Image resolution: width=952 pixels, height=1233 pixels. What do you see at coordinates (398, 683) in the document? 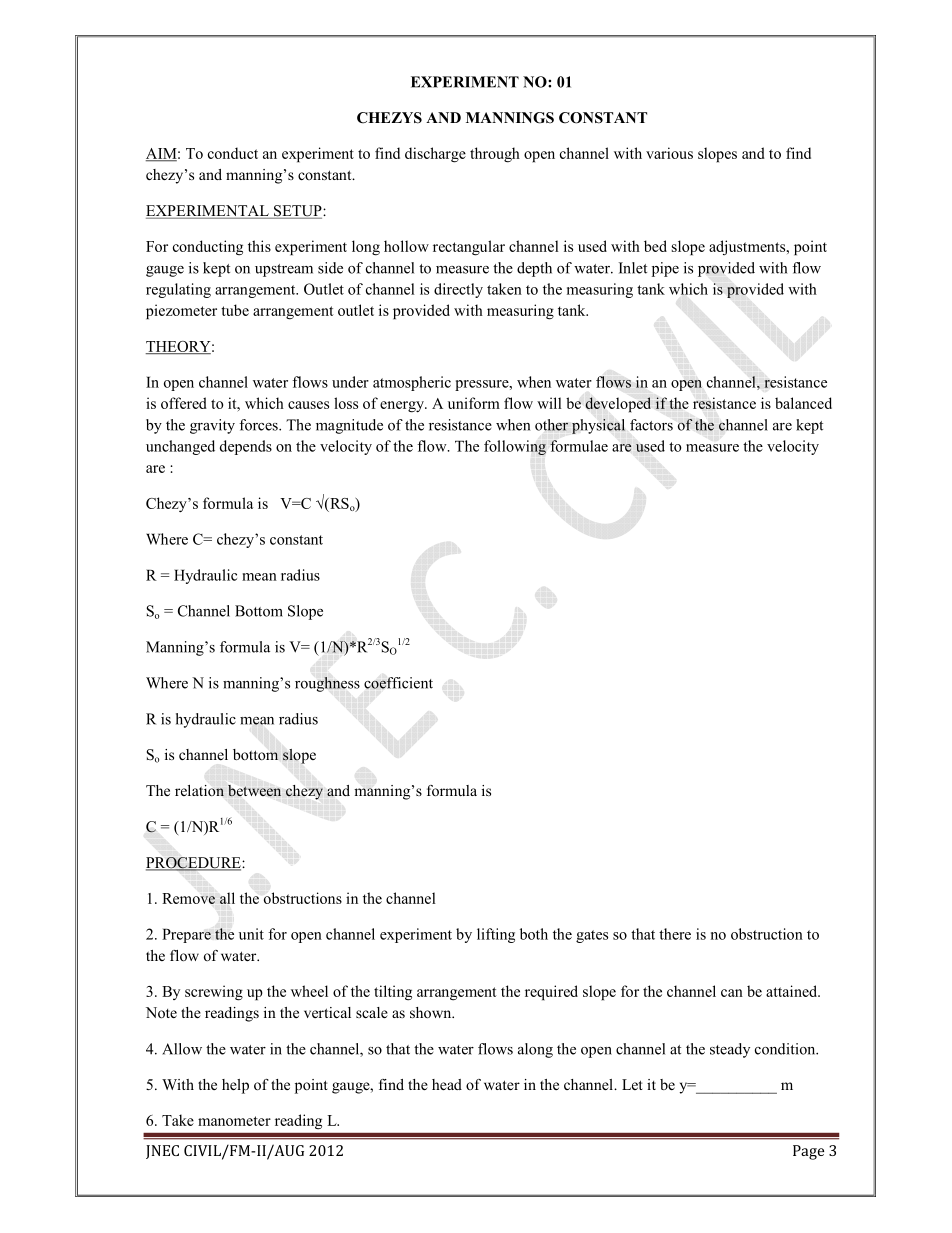
I see `coefficient` at bounding box center [398, 683].
